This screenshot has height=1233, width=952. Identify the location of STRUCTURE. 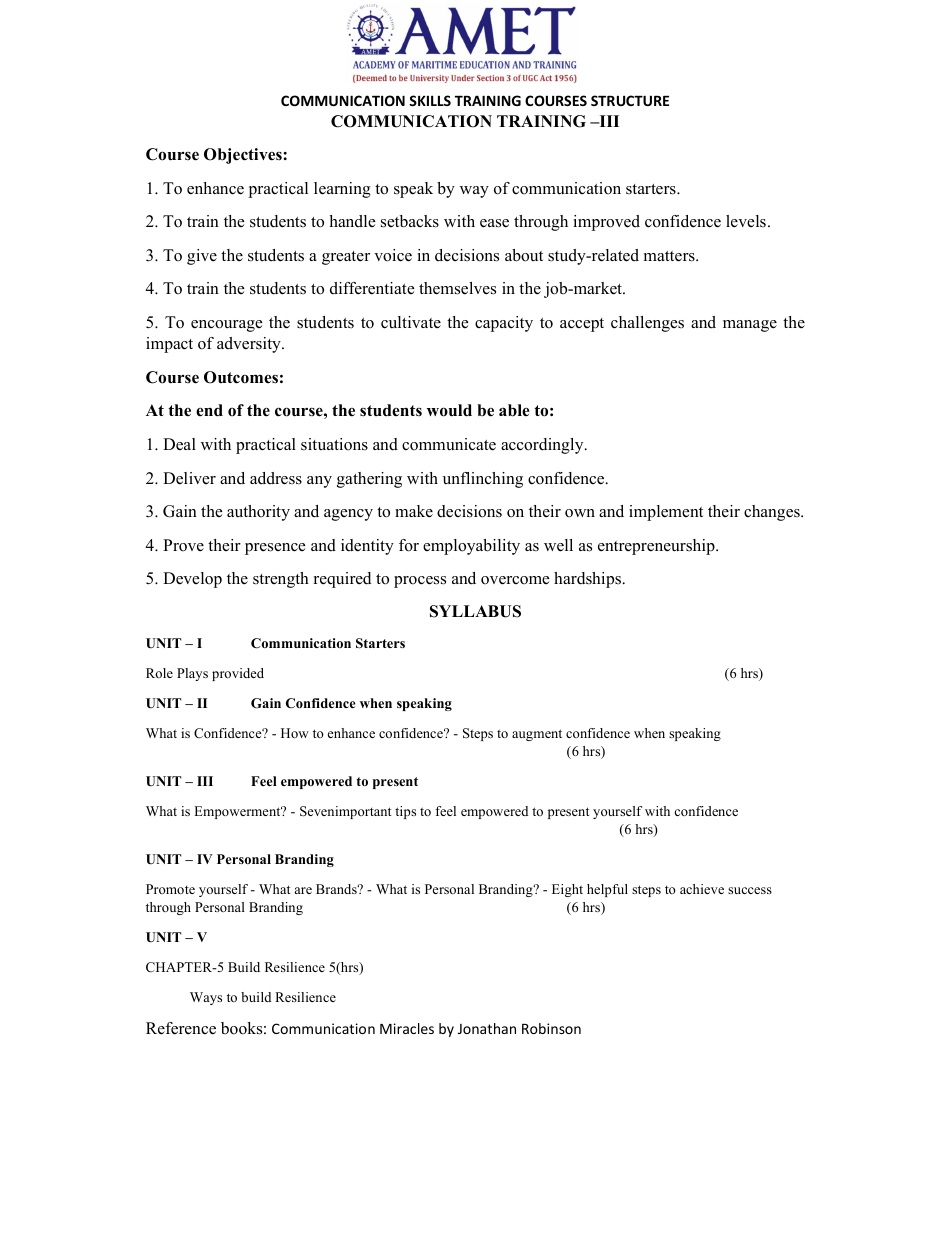
(630, 100).
